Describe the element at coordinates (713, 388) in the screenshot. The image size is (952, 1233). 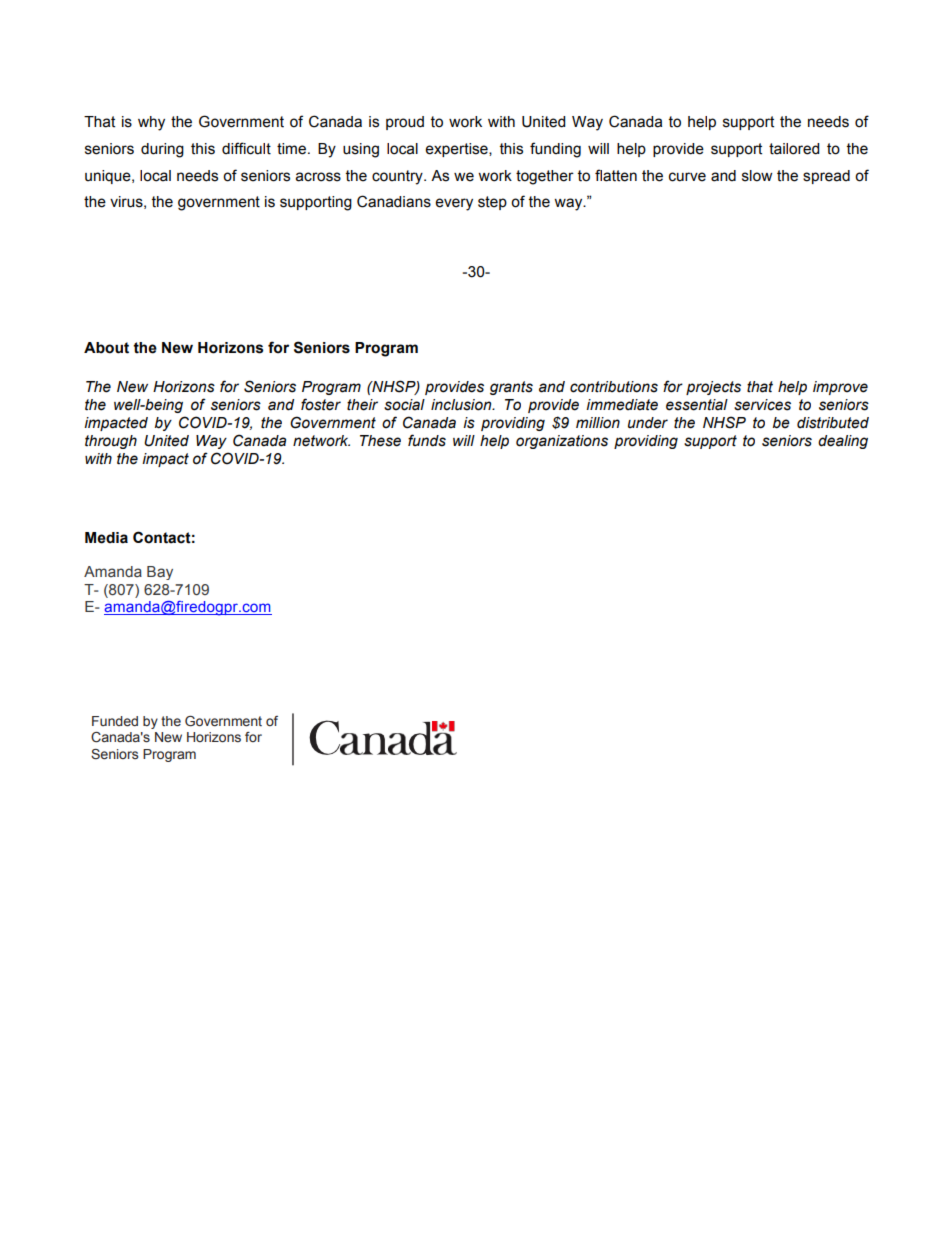
I see `projects` at that location.
